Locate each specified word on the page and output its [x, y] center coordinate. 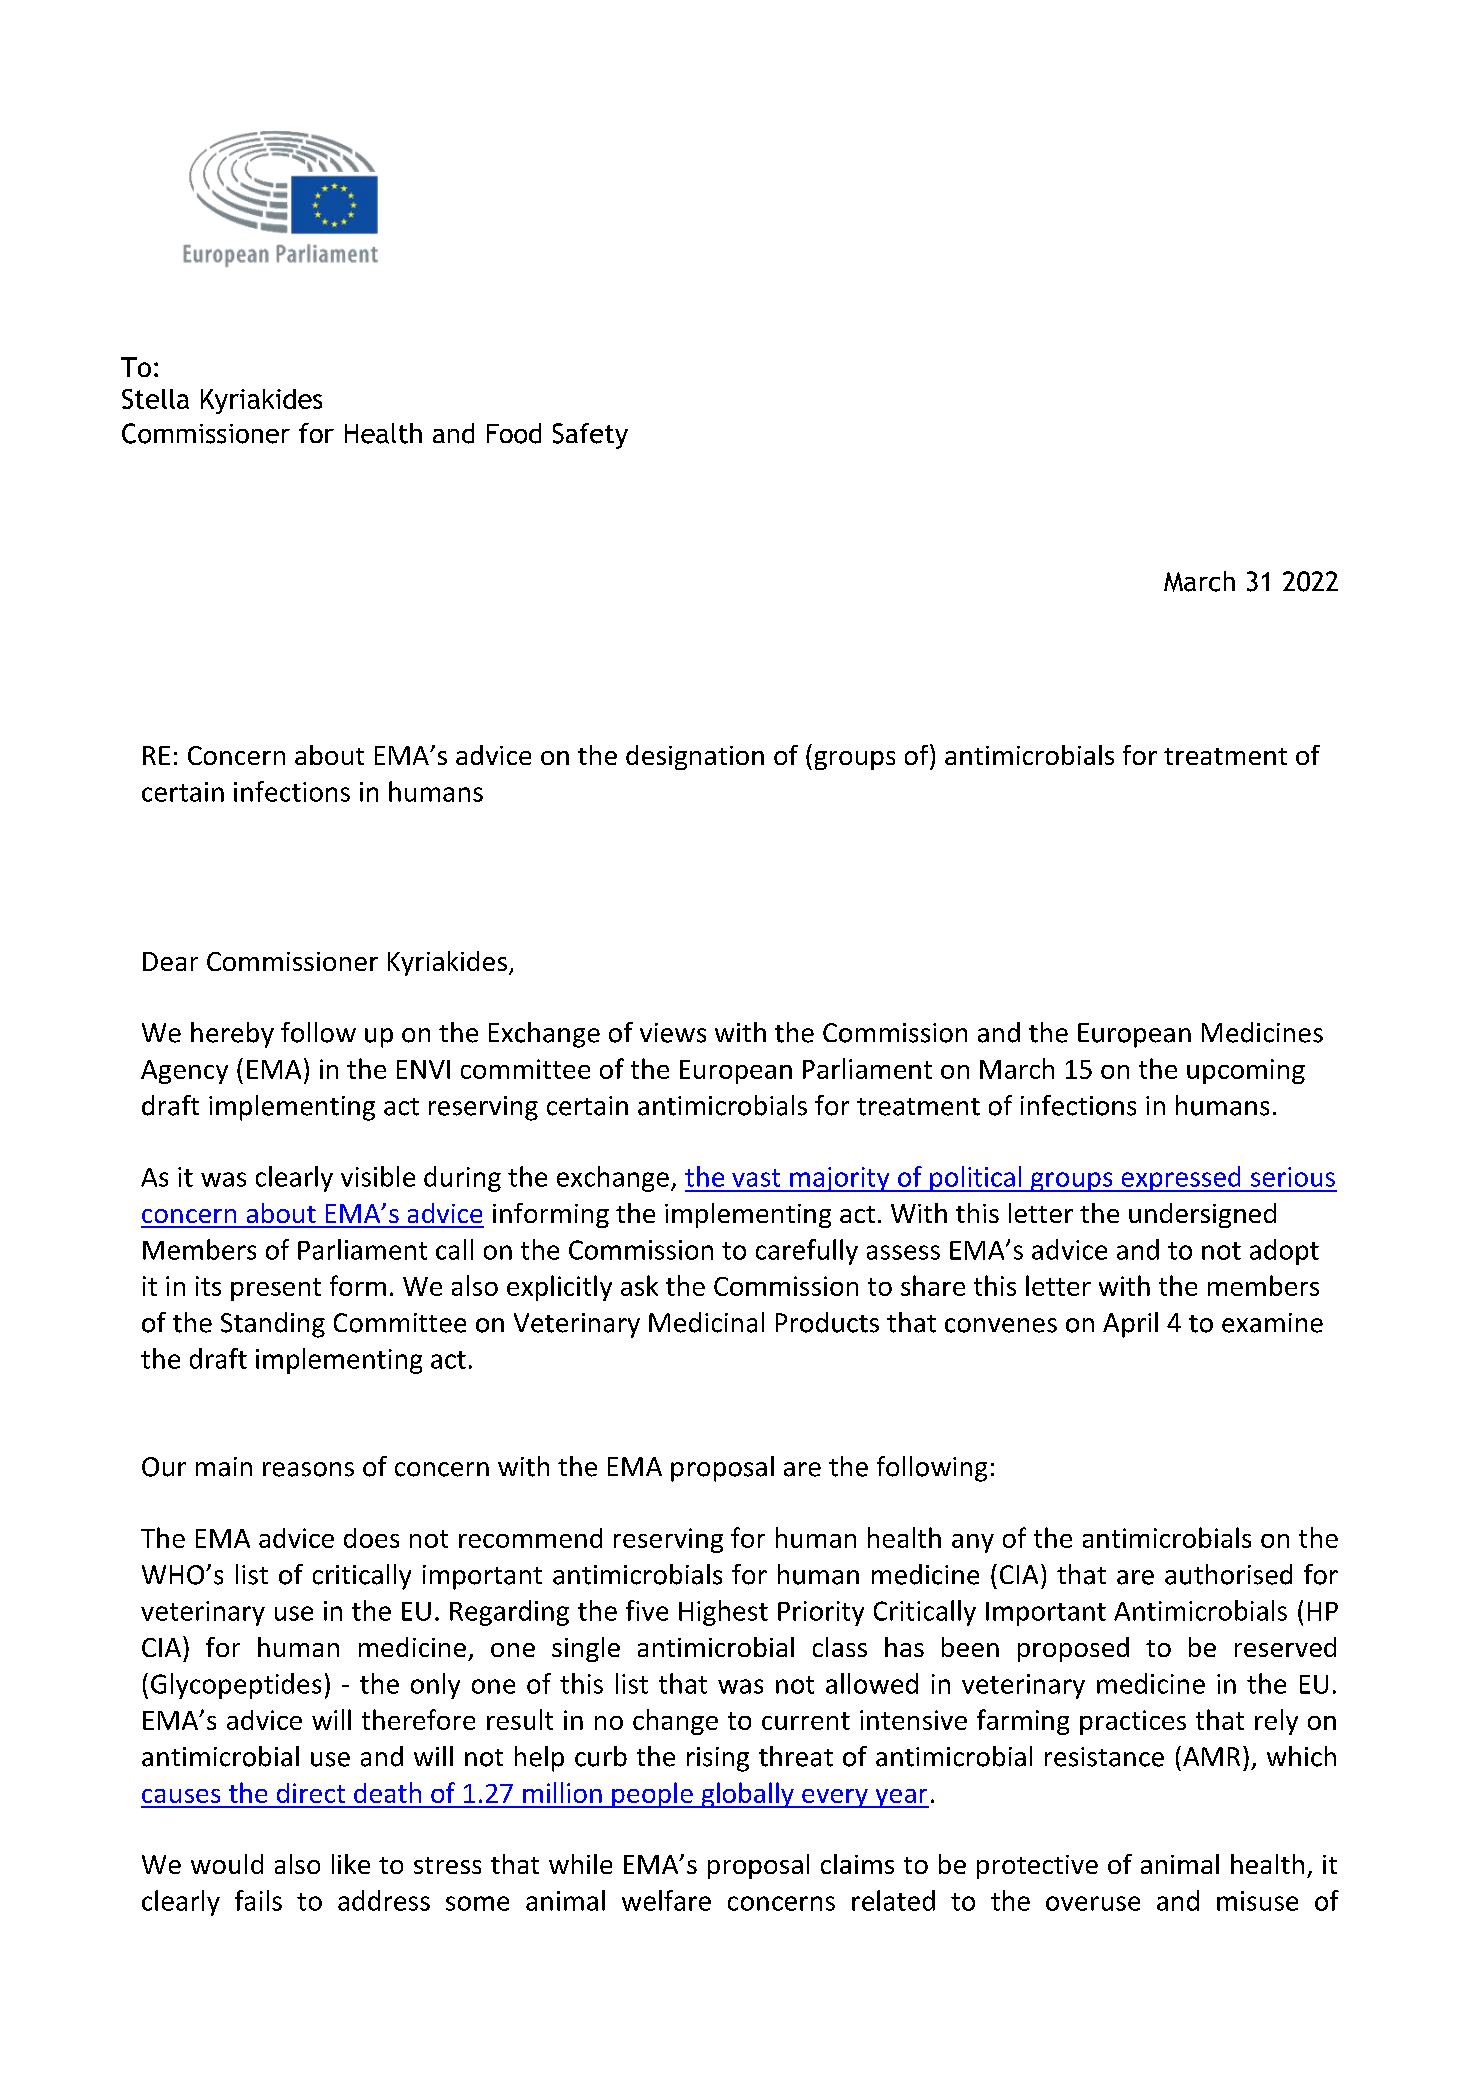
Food [514, 433]
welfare [666, 1900]
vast [756, 1178]
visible [378, 1176]
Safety [590, 436]
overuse [1093, 1903]
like [351, 1864]
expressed [1181, 1179]
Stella [155, 399]
